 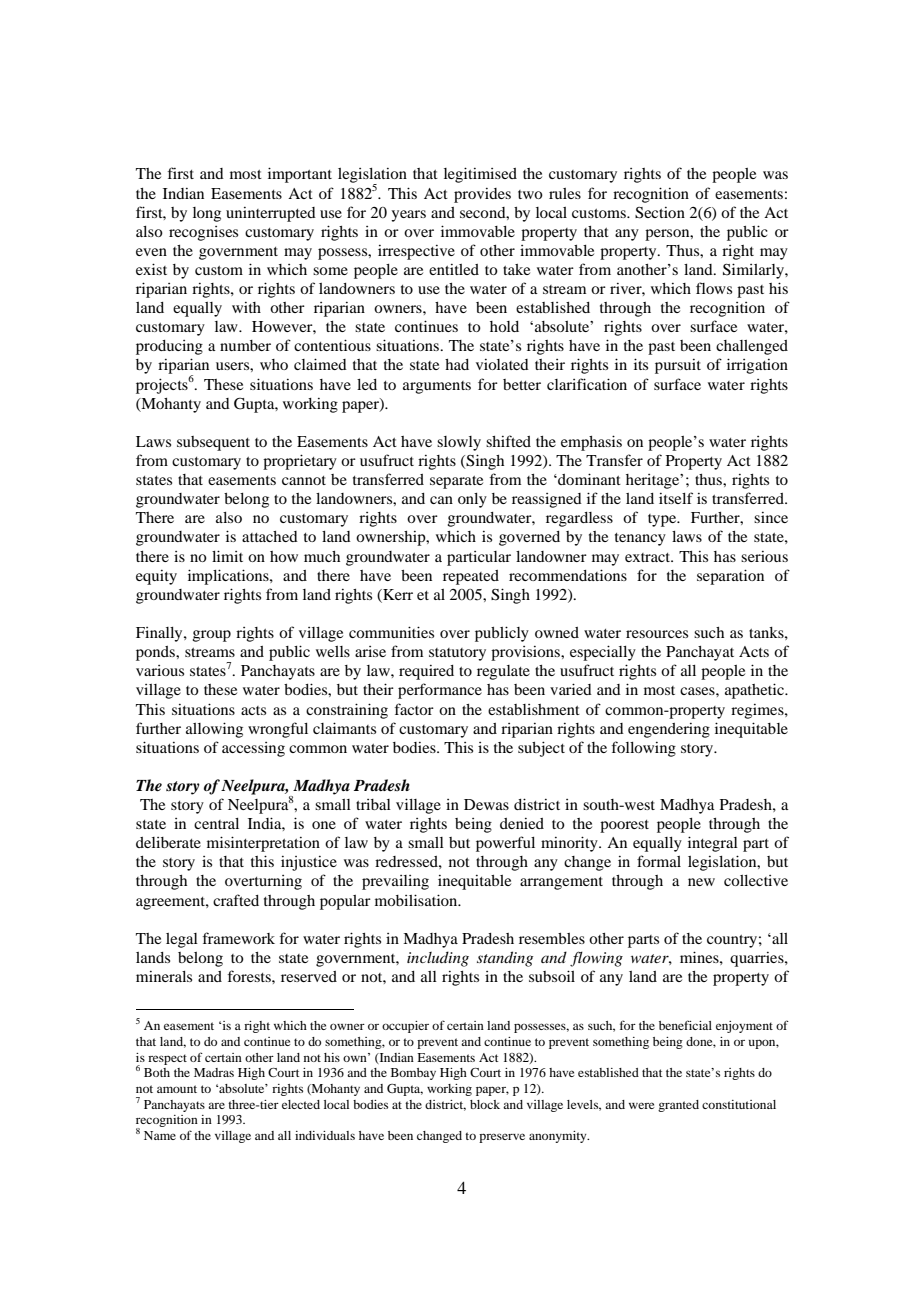 I want to click on granted, so click(x=678, y=1106).
